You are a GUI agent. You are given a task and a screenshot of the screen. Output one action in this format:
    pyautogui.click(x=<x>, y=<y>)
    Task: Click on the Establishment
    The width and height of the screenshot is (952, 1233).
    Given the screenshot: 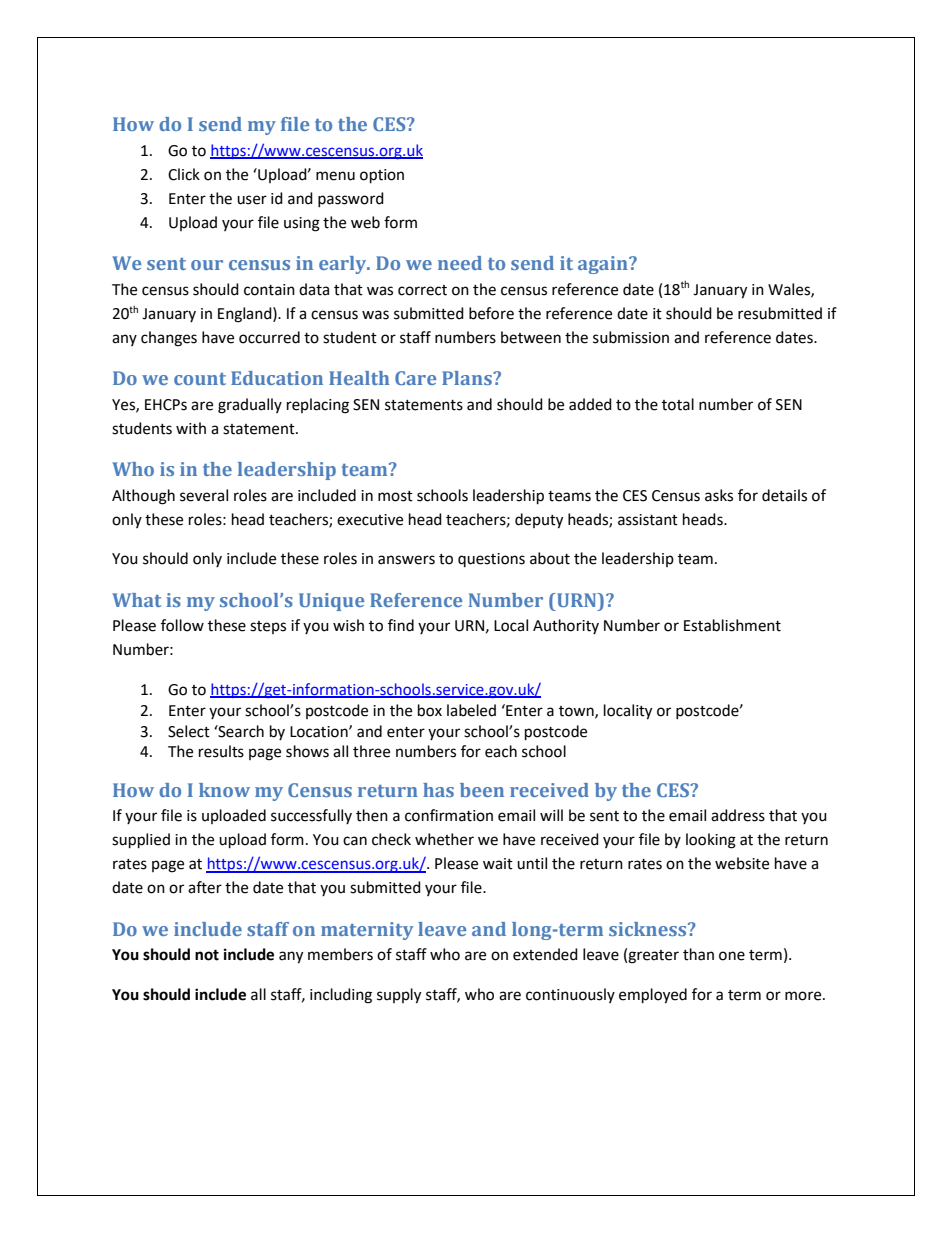 What is the action you would take?
    pyautogui.click(x=732, y=625)
